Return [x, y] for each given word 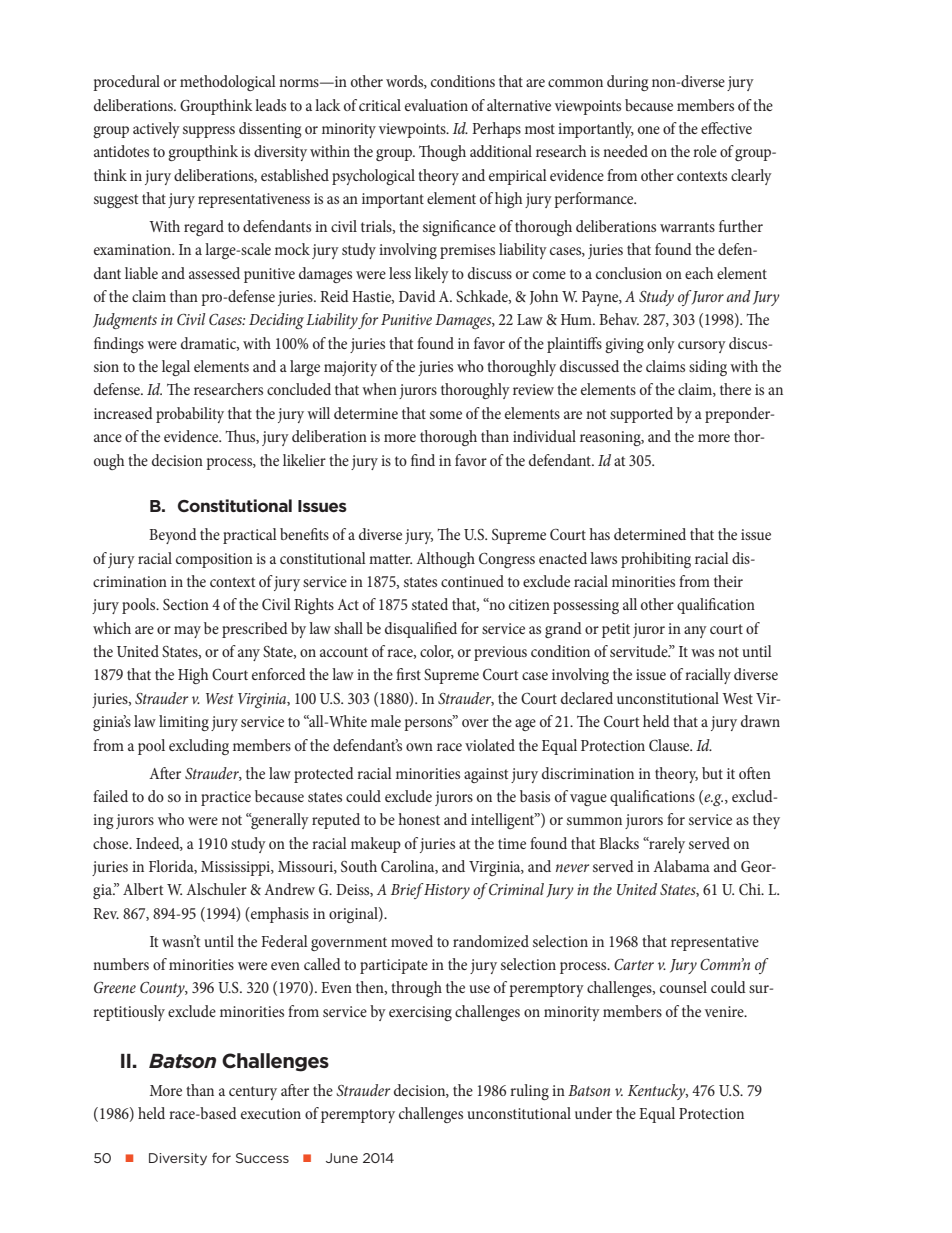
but [712, 773]
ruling [529, 1092]
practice [226, 798]
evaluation [436, 105]
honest [419, 819]
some [446, 415]
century [253, 1093]
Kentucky [658, 1092]
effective [726, 128]
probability [190, 415]
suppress [209, 132]
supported [641, 415]
